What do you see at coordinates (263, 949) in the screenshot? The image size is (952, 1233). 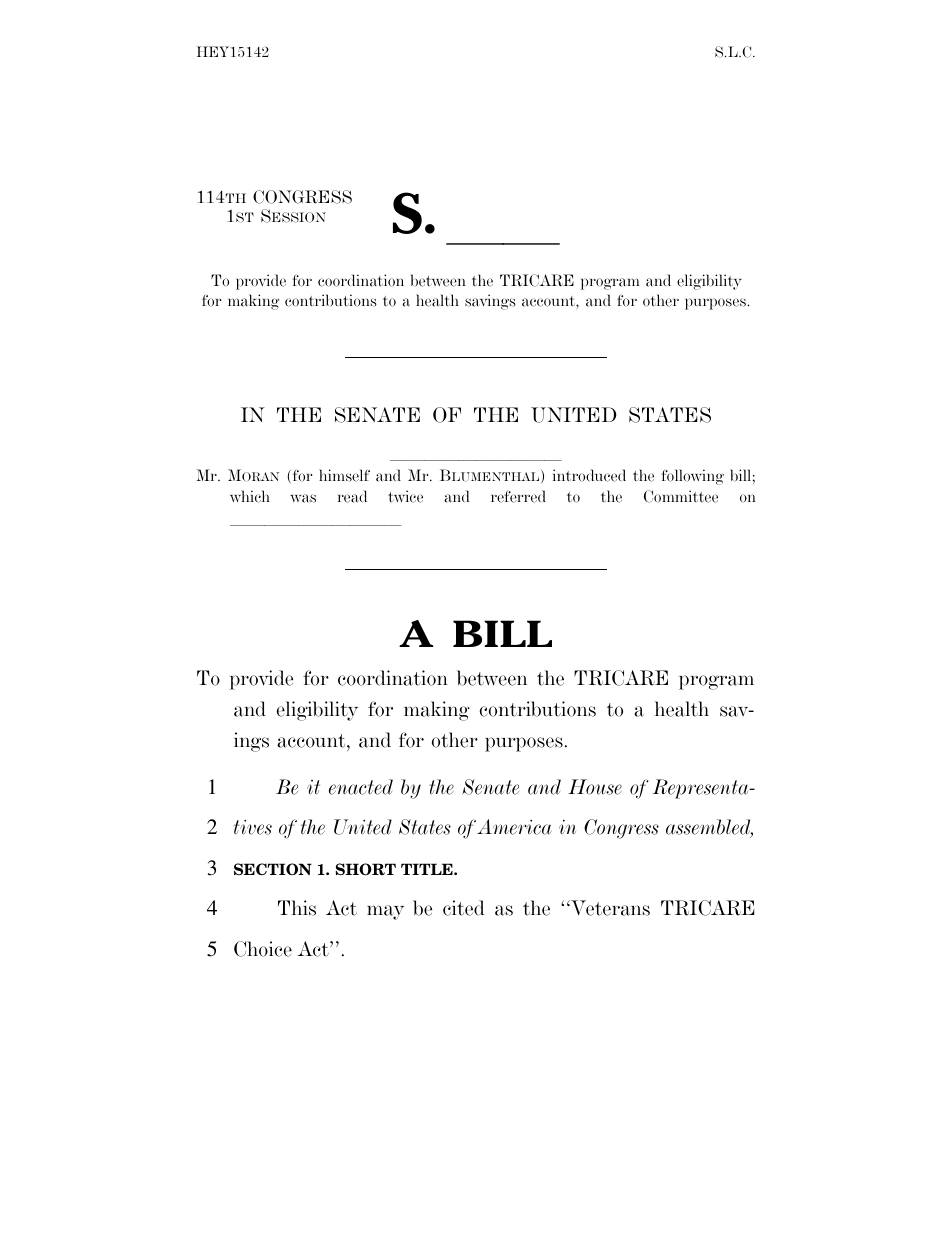 I see `Choice` at bounding box center [263, 949].
